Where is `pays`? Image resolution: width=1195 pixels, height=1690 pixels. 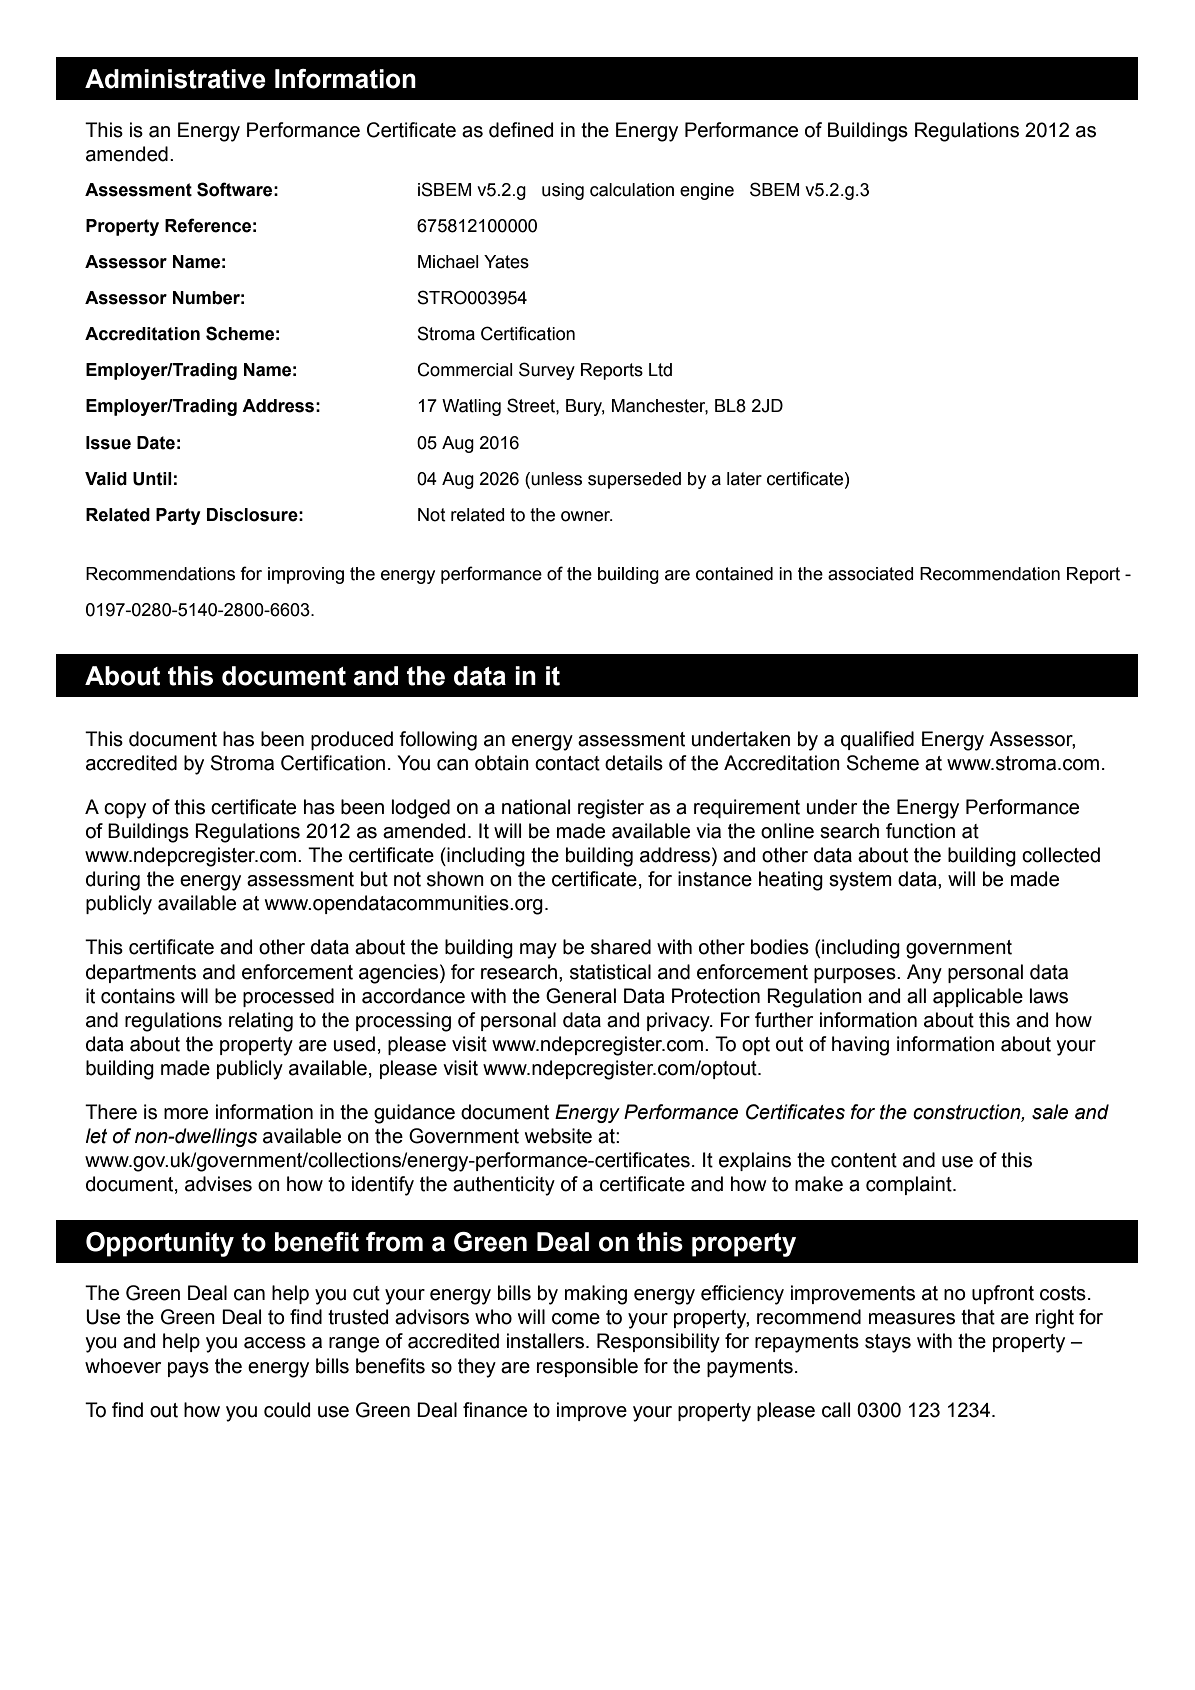 pays is located at coordinates (188, 1370).
